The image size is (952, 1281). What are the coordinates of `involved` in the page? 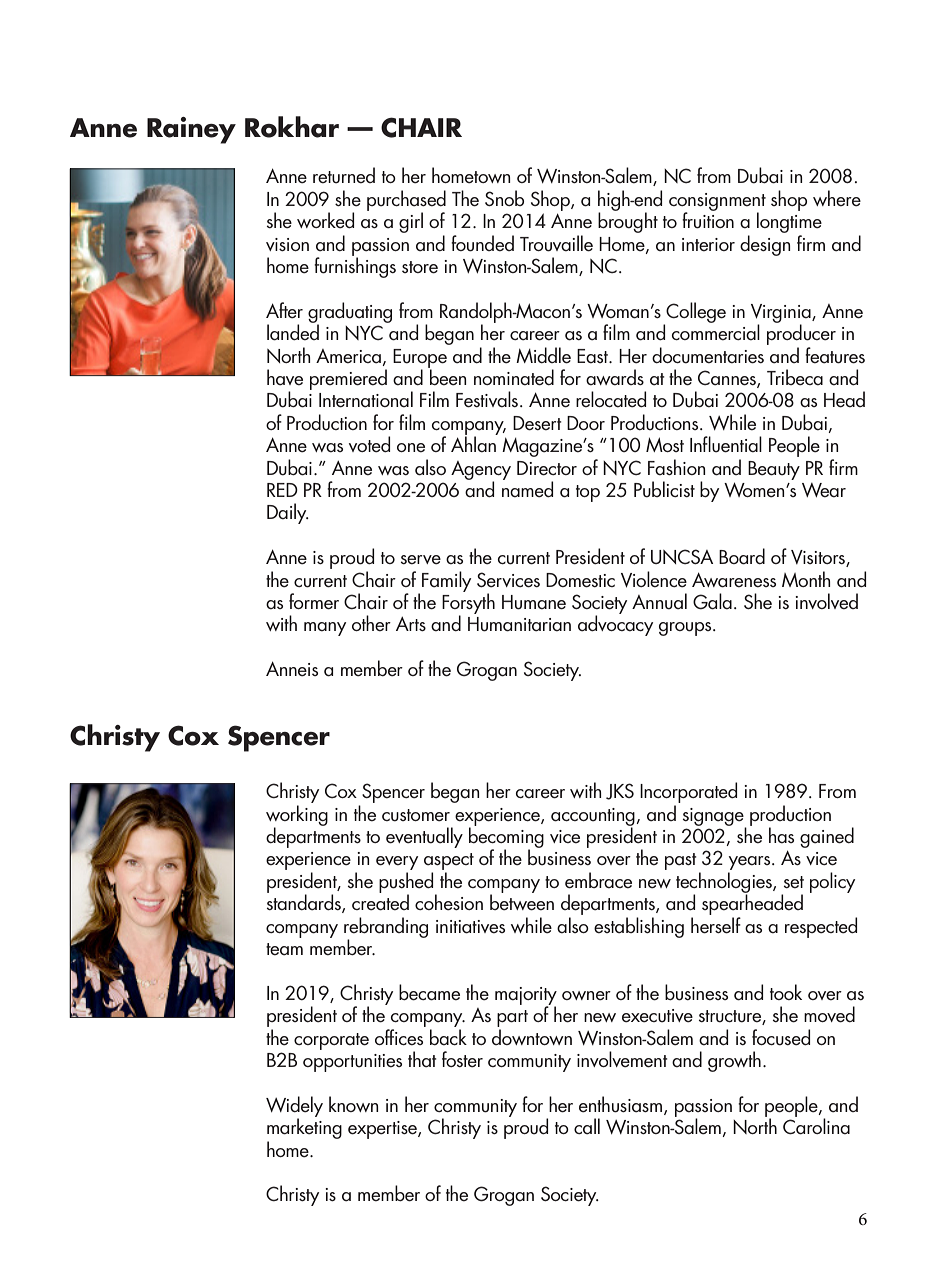 It's located at (826, 601).
